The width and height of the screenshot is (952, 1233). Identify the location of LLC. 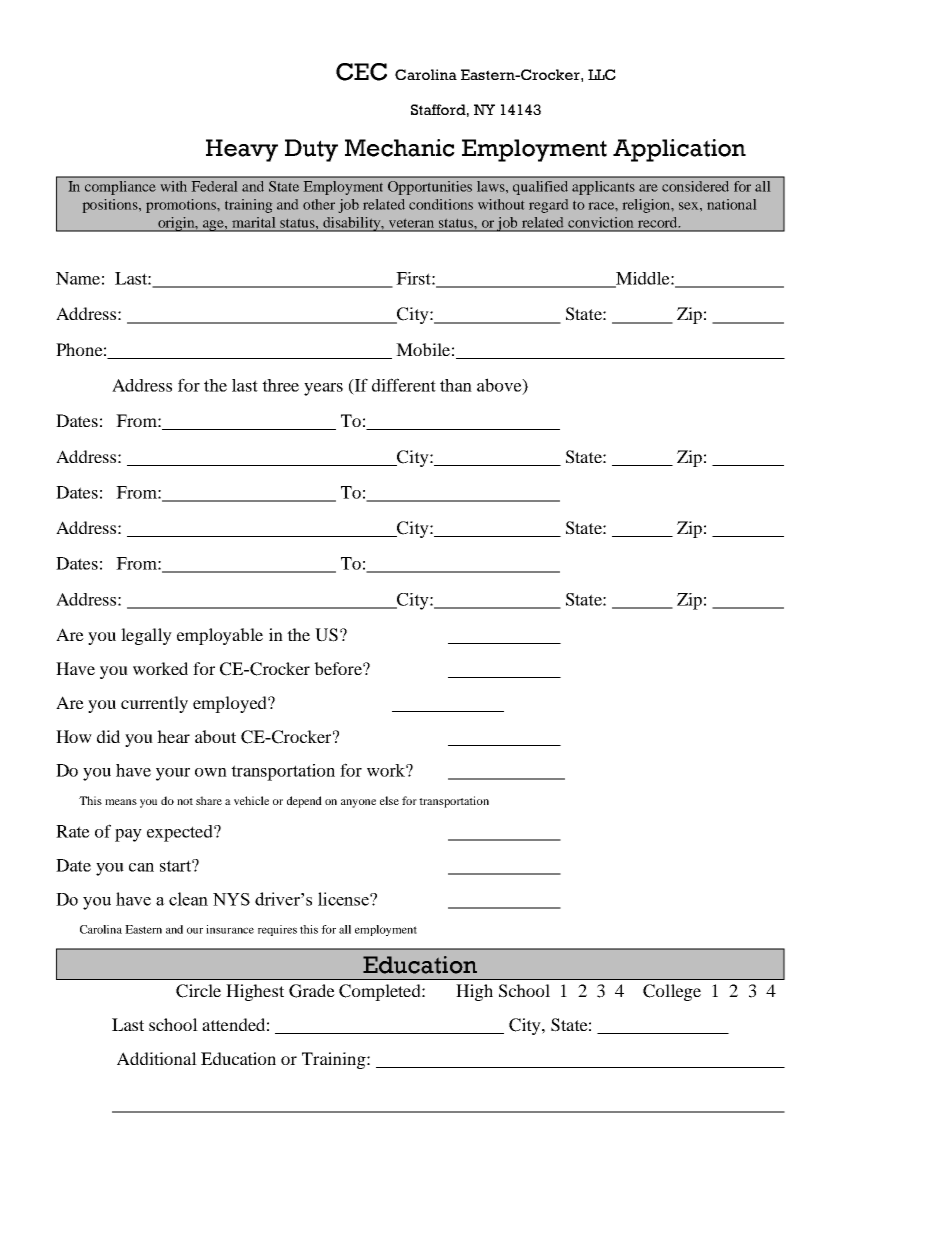
(602, 74).
